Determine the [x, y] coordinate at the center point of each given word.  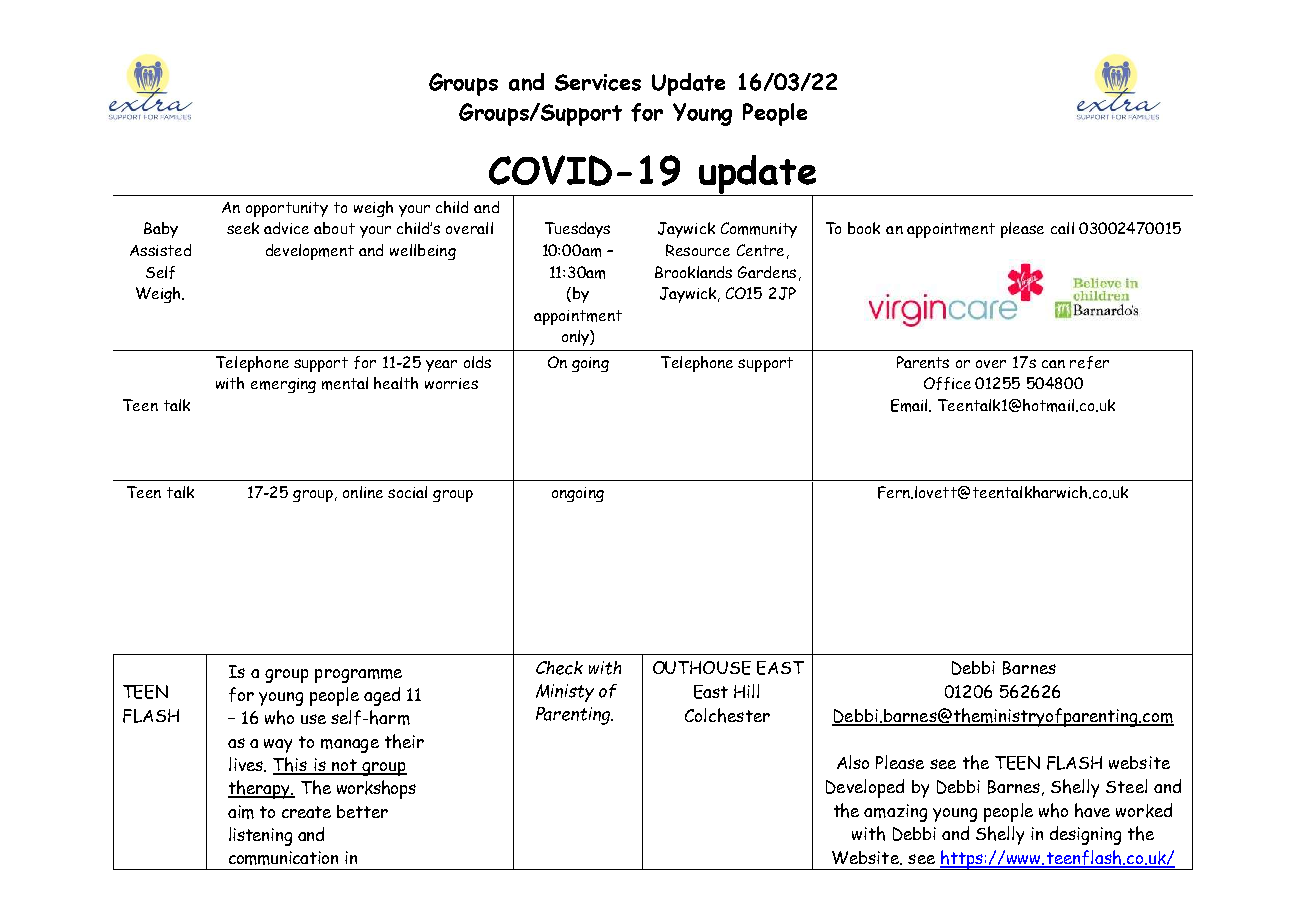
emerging [283, 385]
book [864, 228]
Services [598, 82]
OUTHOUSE [702, 668]
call [1062, 228]
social [407, 492]
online [363, 492]
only [576, 338]
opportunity [287, 209]
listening [260, 836]
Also [853, 762]
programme [358, 676]
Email [910, 405]
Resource [698, 250]
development [310, 252]
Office [947, 383]
